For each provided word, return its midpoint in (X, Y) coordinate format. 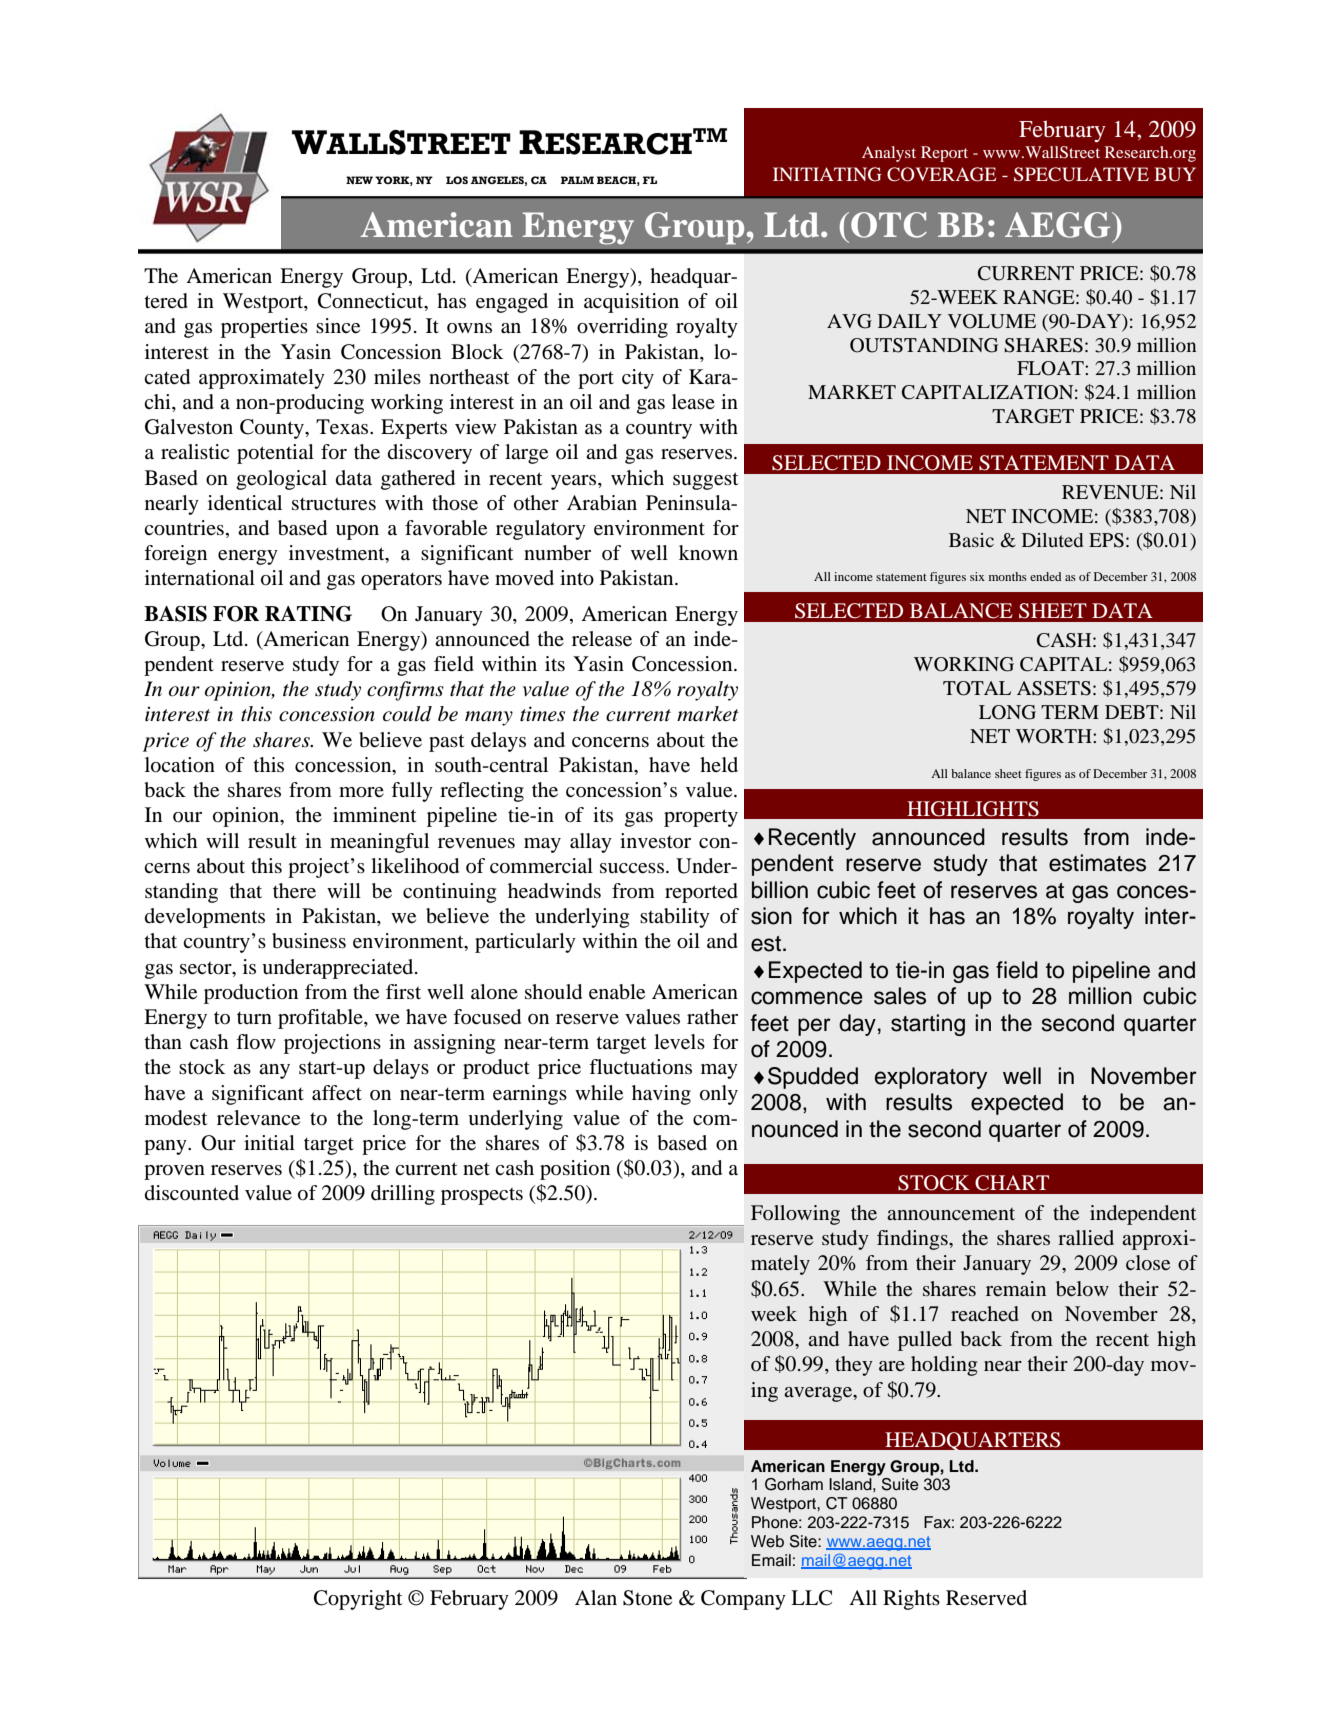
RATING (308, 614)
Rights (911, 1600)
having (661, 1095)
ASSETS (1054, 688)
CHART (1012, 1183)
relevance (258, 1118)
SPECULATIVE (1081, 174)
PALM (577, 180)
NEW (359, 180)
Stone (647, 1598)
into (577, 578)
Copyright (358, 1600)
